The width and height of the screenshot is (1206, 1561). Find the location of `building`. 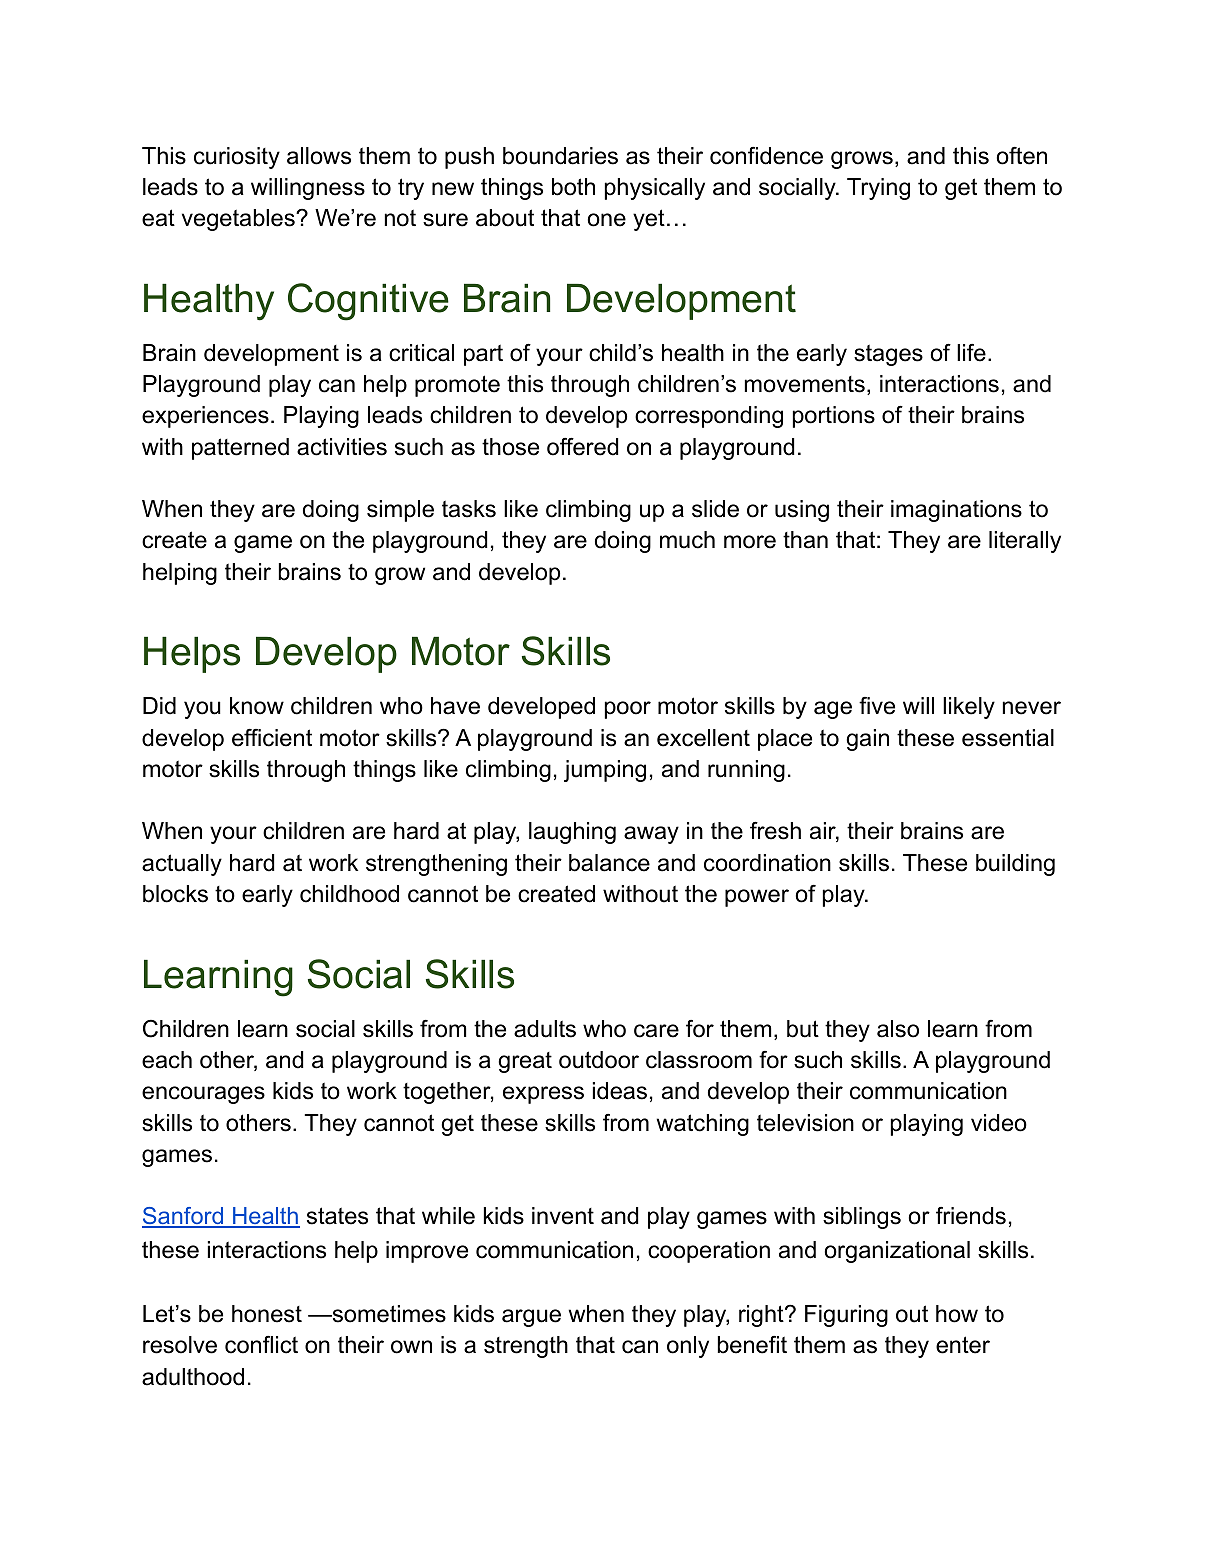

building is located at coordinates (1015, 865).
